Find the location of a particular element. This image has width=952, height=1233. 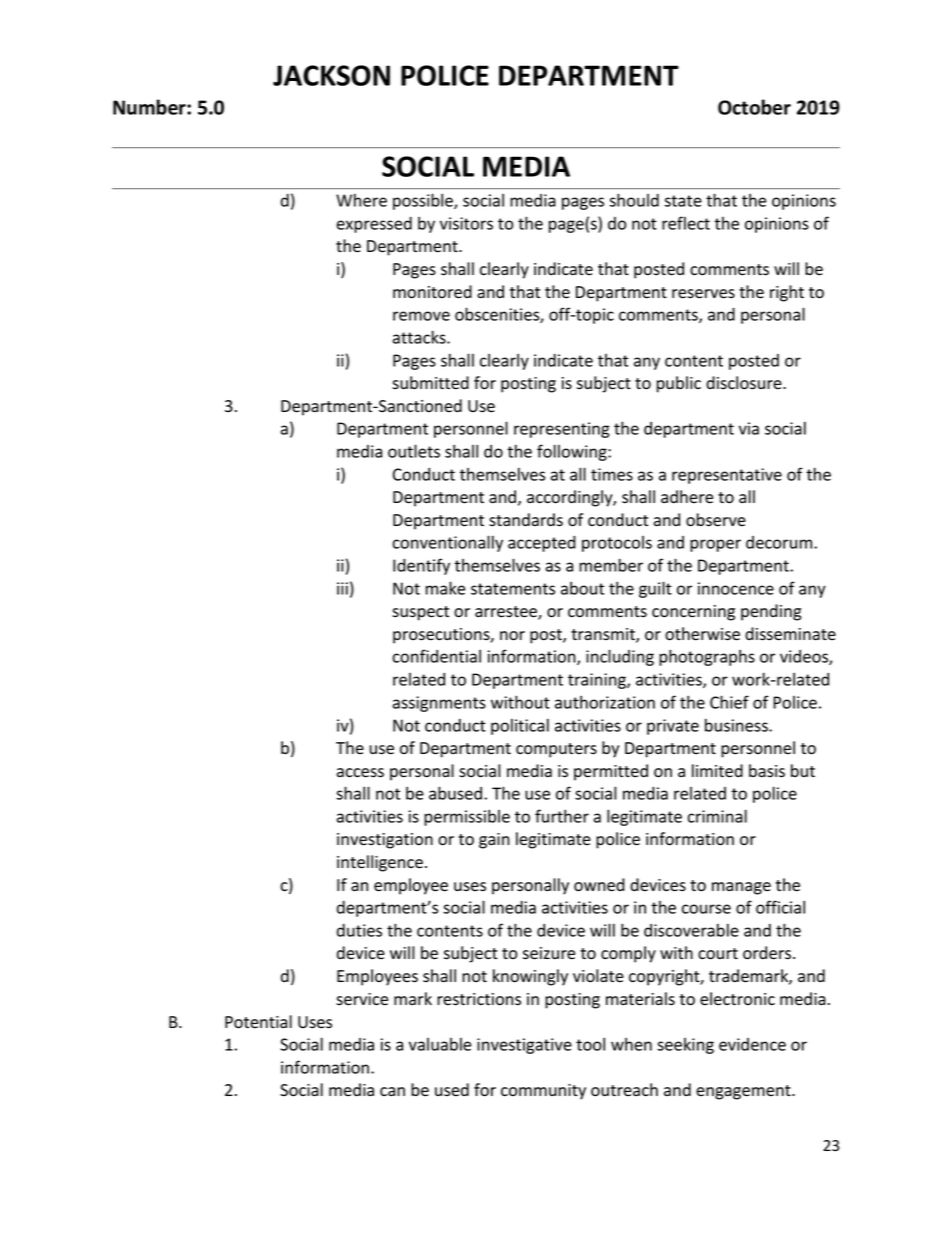

innocence is located at coordinates (736, 588).
